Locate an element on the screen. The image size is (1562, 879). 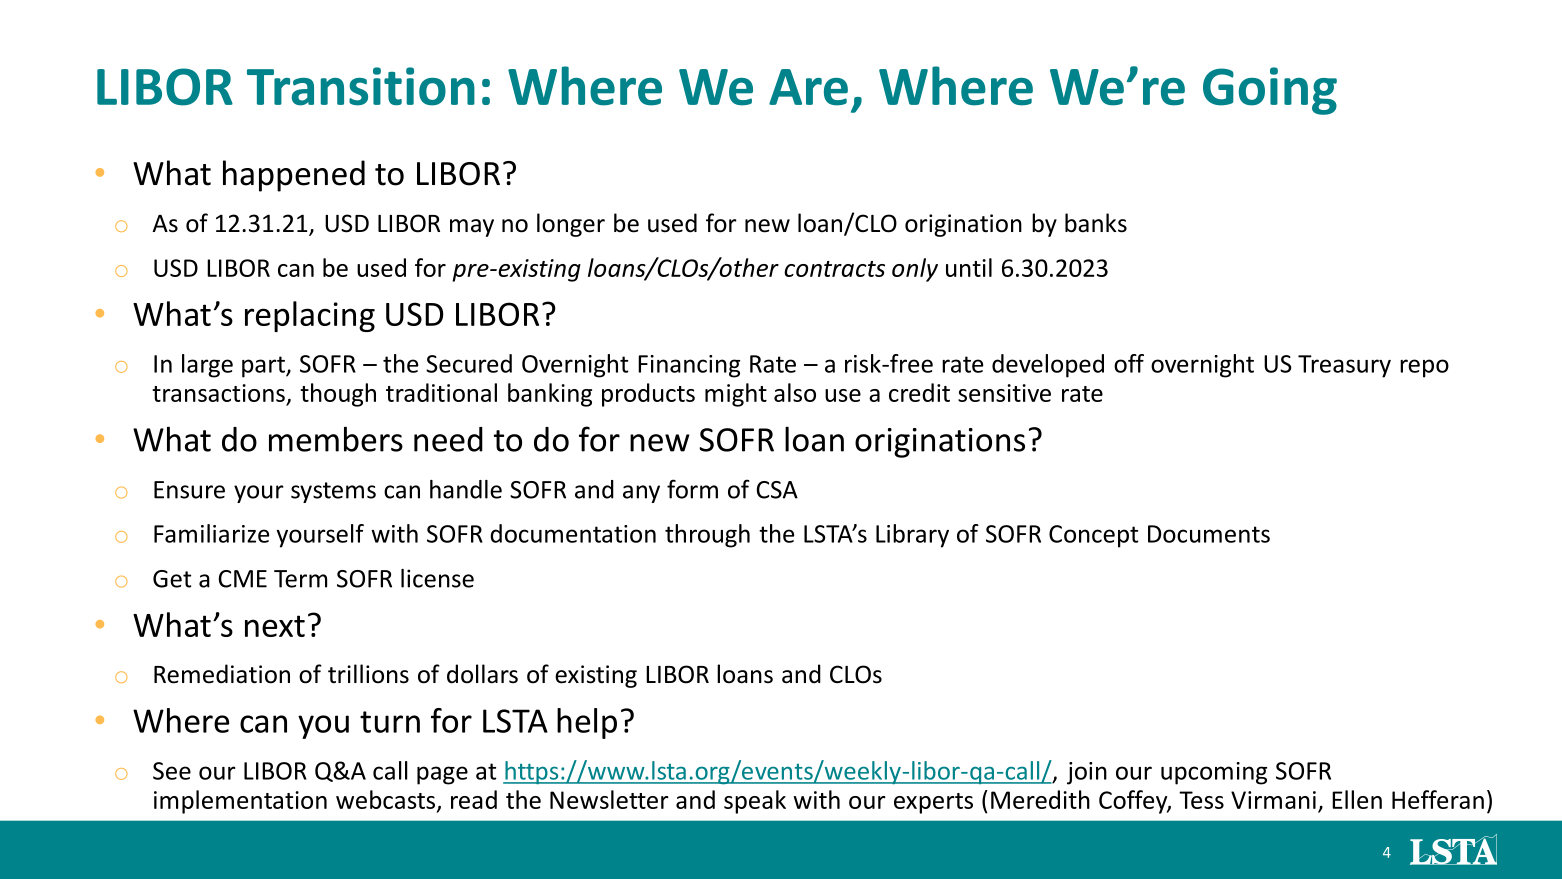
webcasts is located at coordinates (387, 800).
